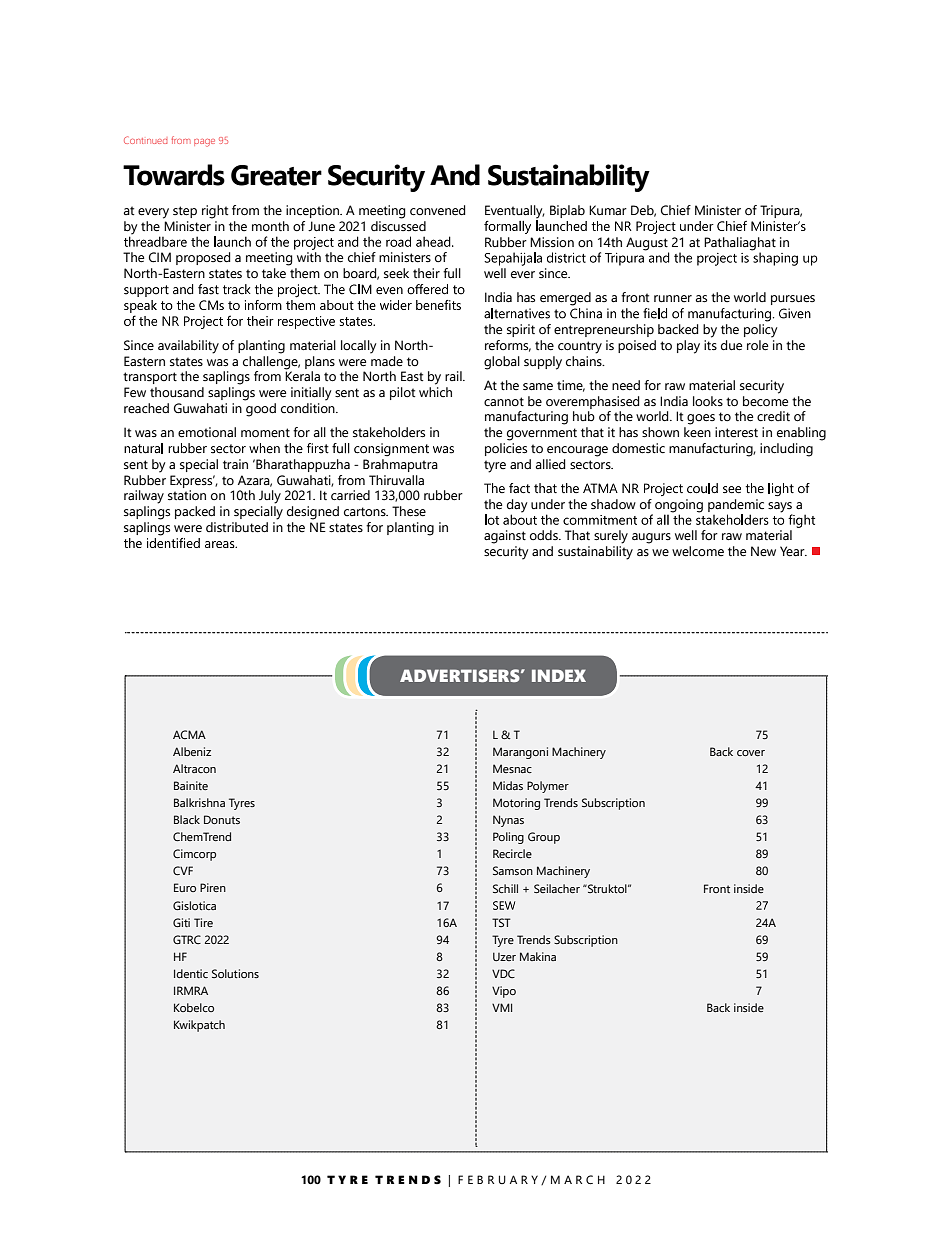 Image resolution: width=952 pixels, height=1233 pixels. What do you see at coordinates (736, 432) in the screenshot?
I see `interest` at bounding box center [736, 432].
